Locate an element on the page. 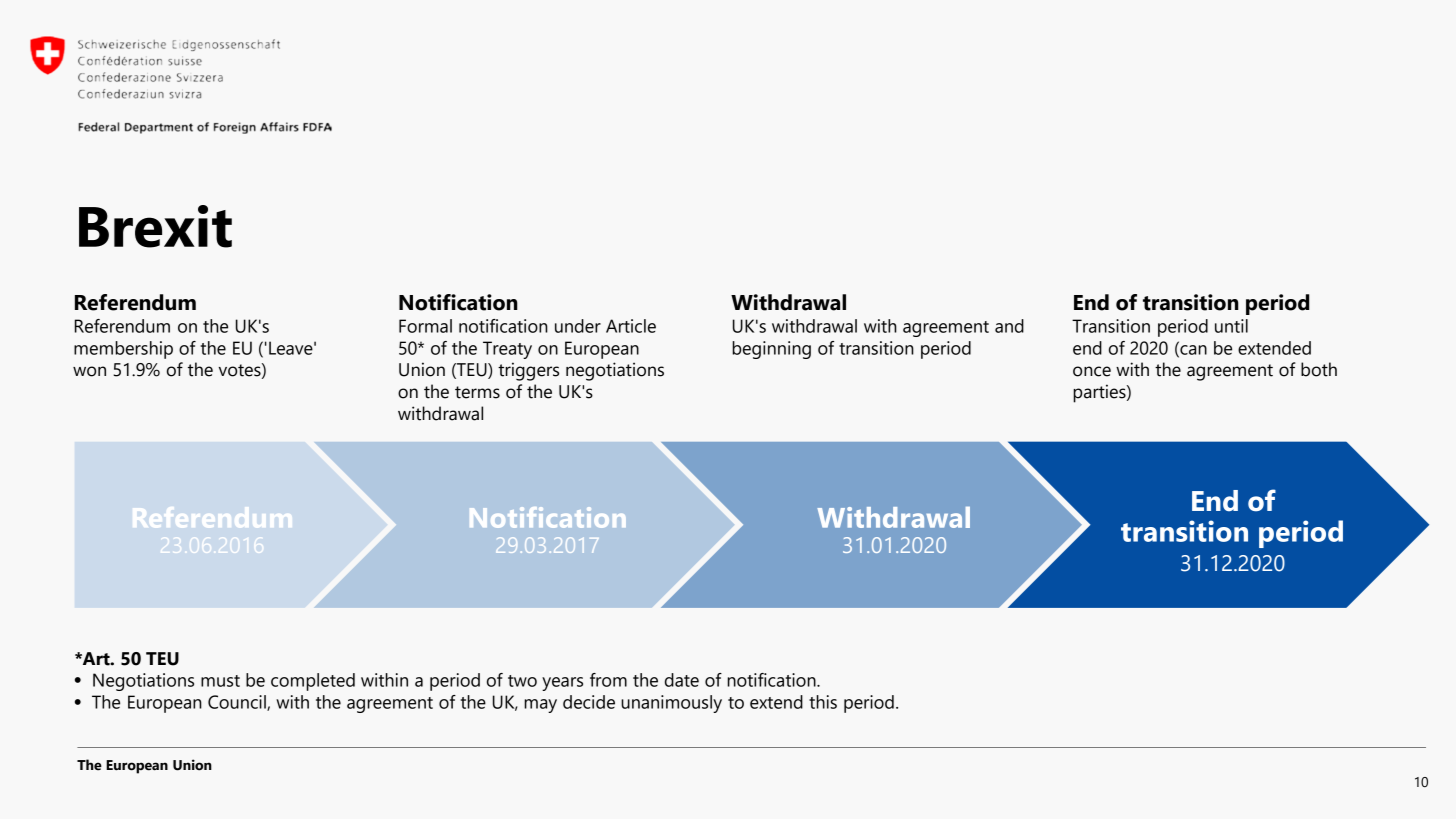  date is located at coordinates (682, 680).
